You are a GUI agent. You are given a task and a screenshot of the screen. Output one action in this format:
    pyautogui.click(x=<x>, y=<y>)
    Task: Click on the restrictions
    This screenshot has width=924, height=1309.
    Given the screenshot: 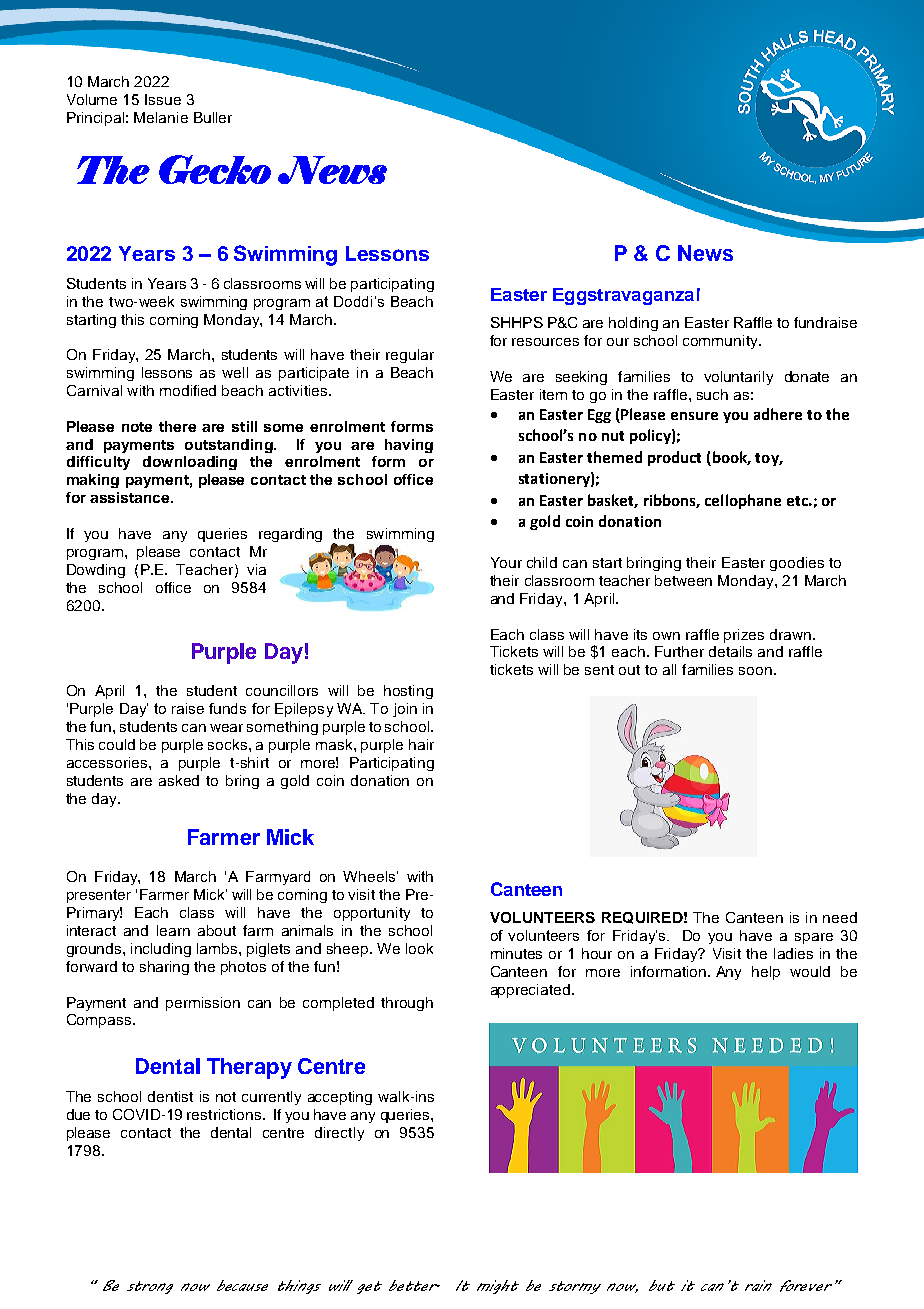 What is the action you would take?
    pyautogui.click(x=225, y=1114)
